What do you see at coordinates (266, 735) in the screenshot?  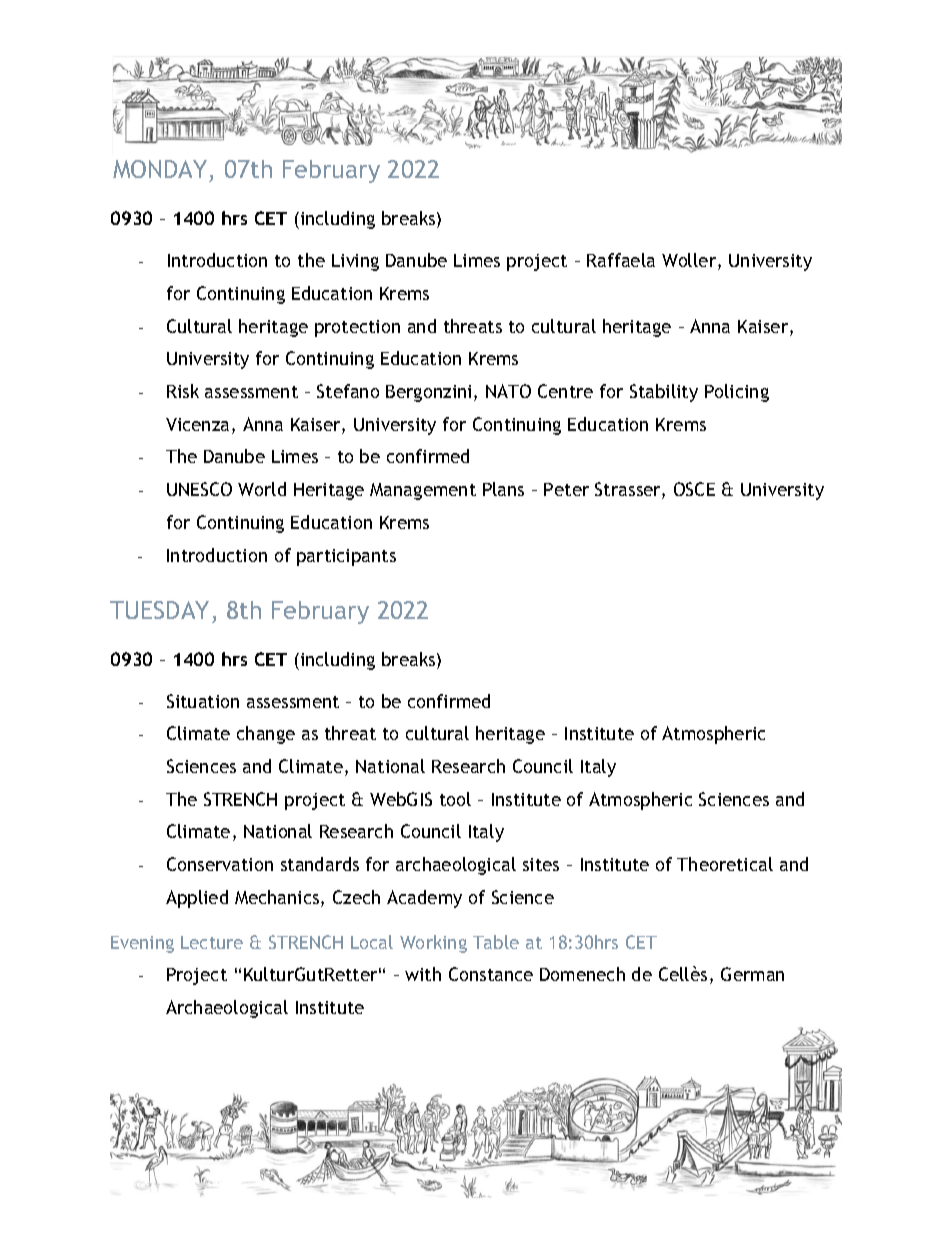 I see `change` at bounding box center [266, 735].
